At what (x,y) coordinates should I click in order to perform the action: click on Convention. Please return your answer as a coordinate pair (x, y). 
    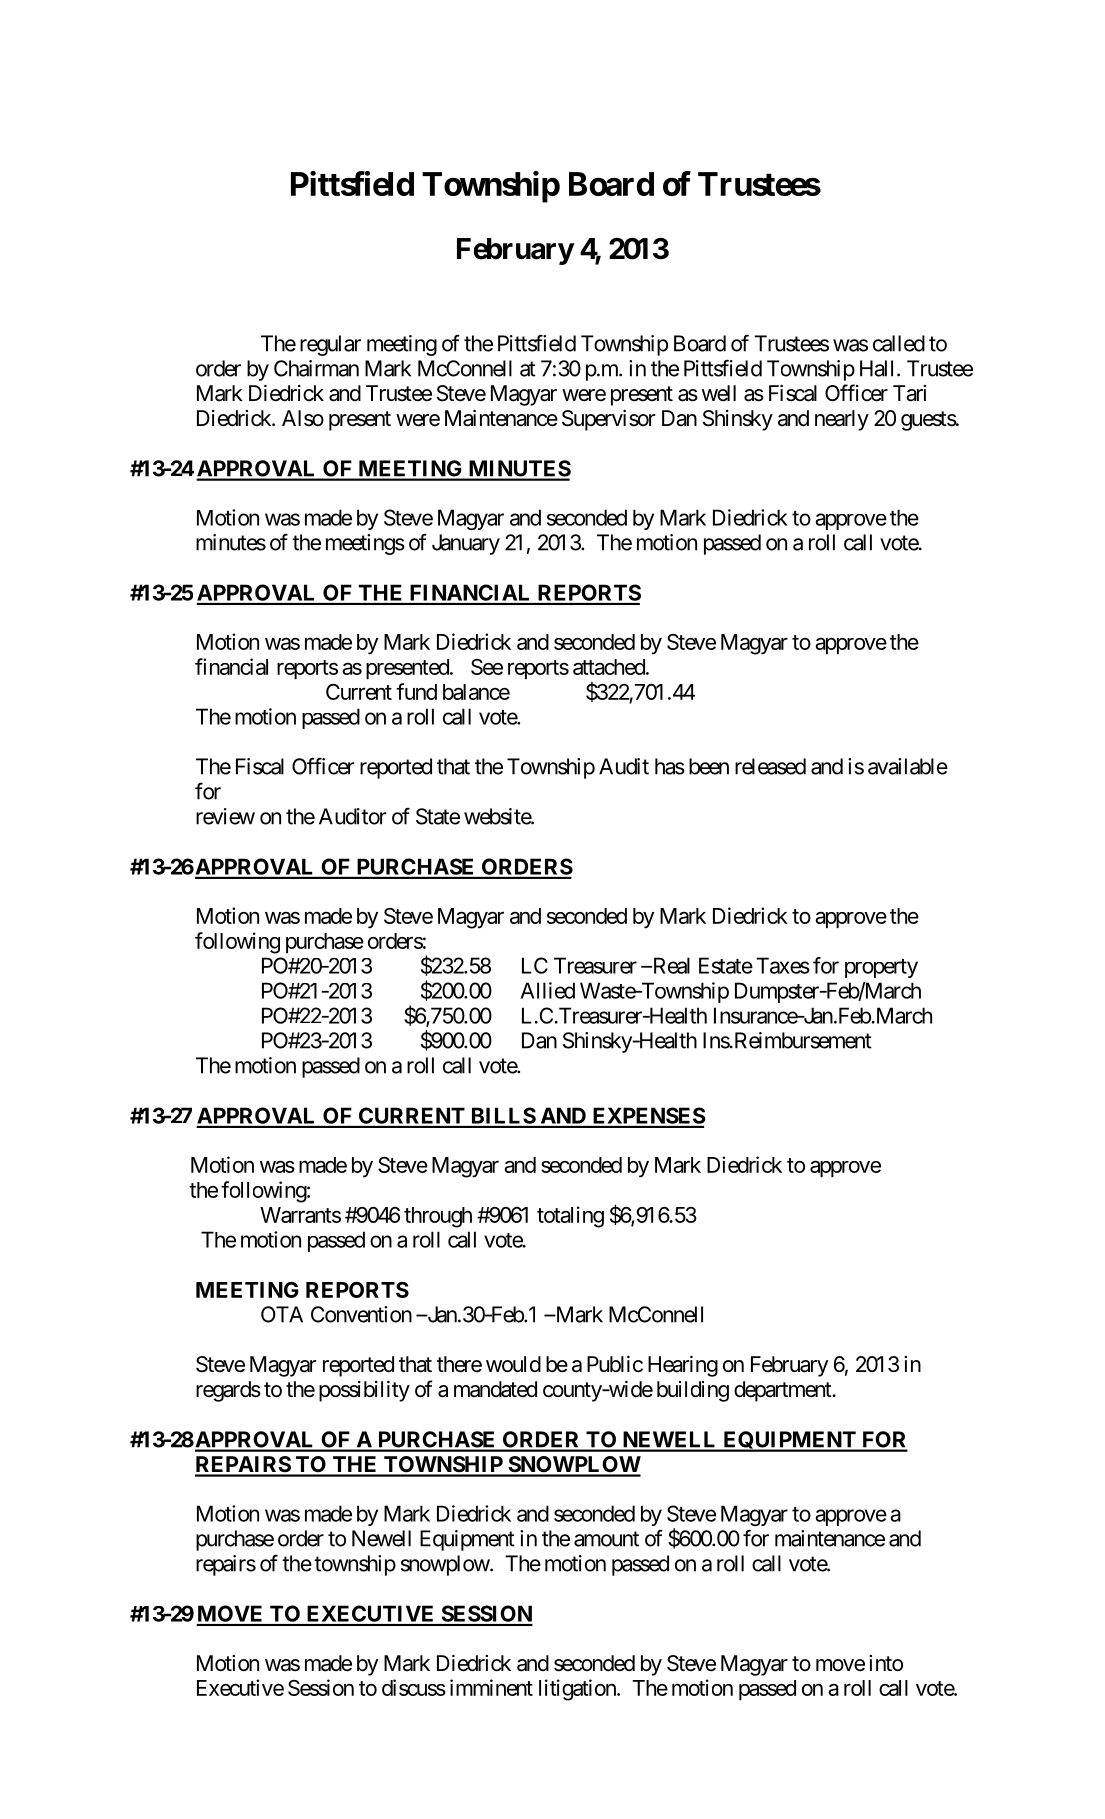
    Looking at the image, I should click on (361, 1314).
